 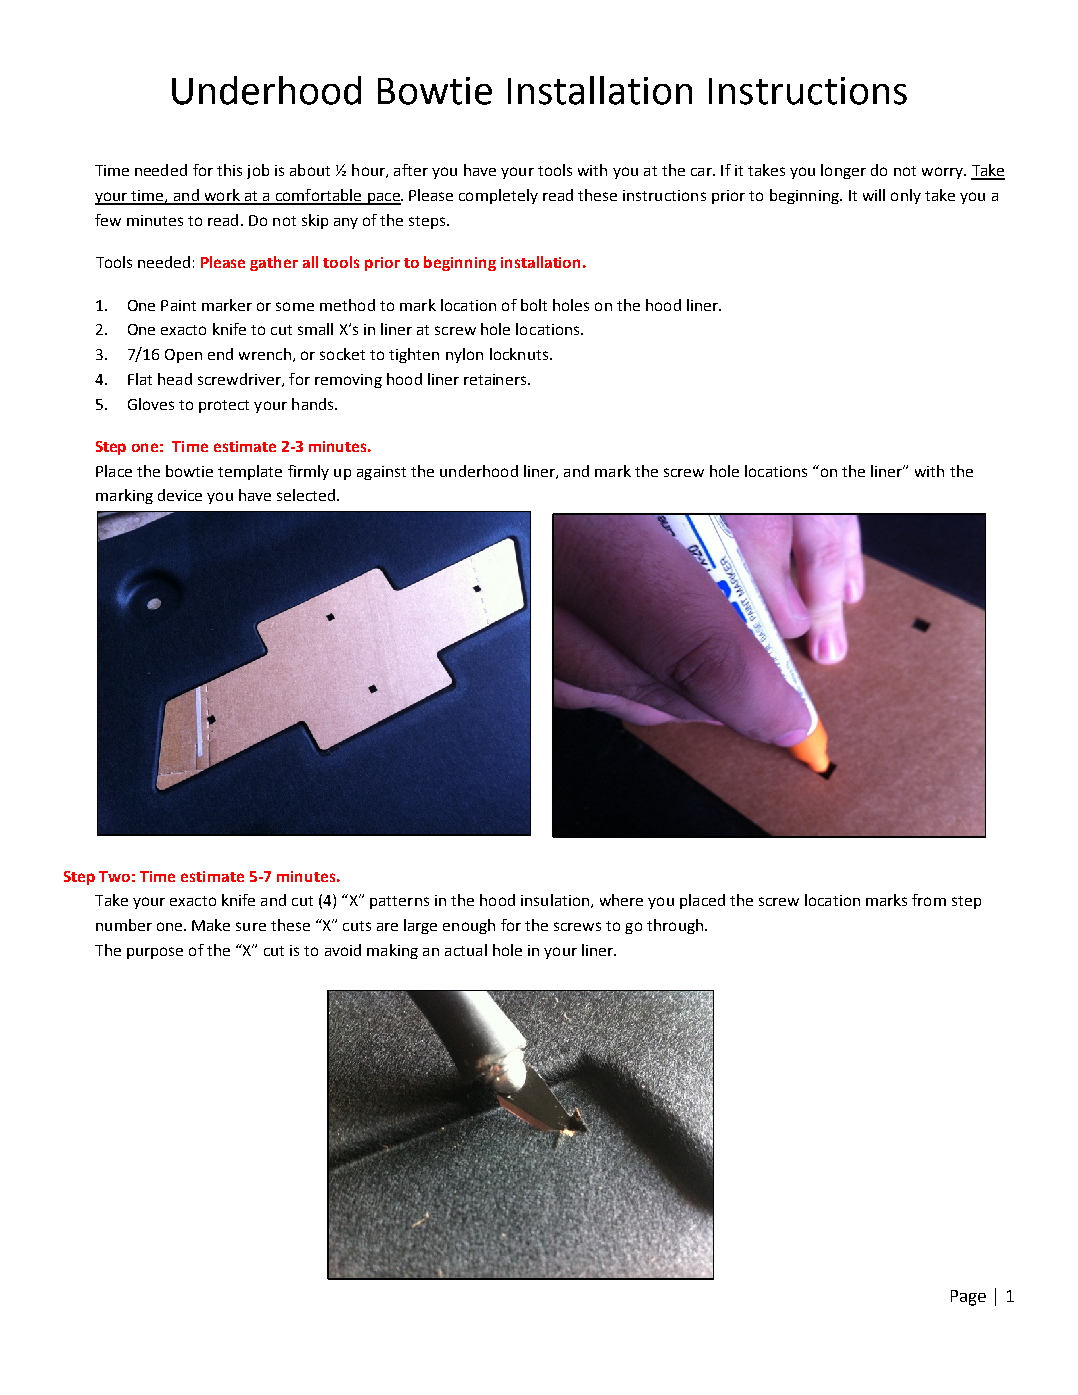 I want to click on work, so click(x=222, y=196).
